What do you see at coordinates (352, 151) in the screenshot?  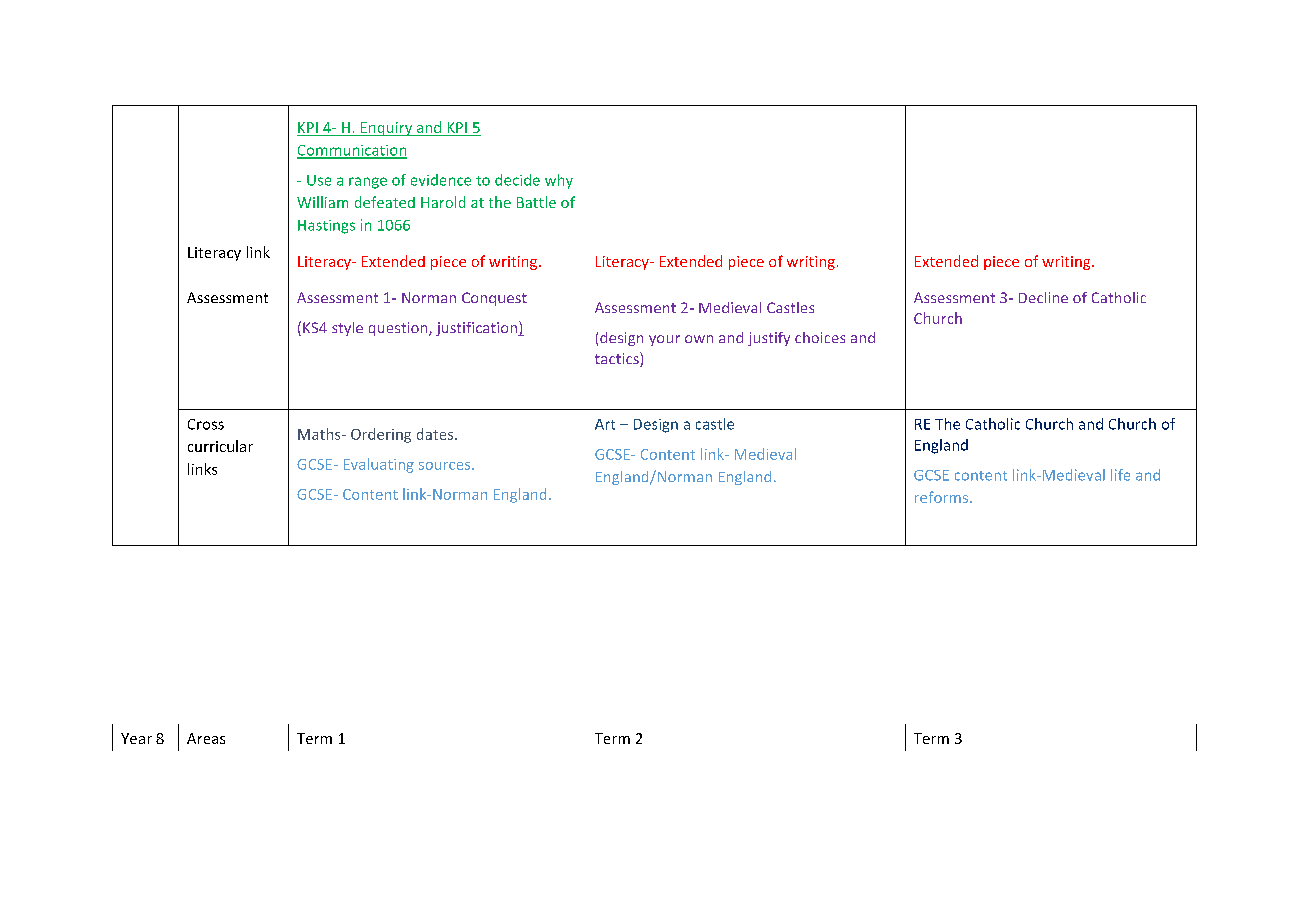 I see `Communication` at bounding box center [352, 151].
